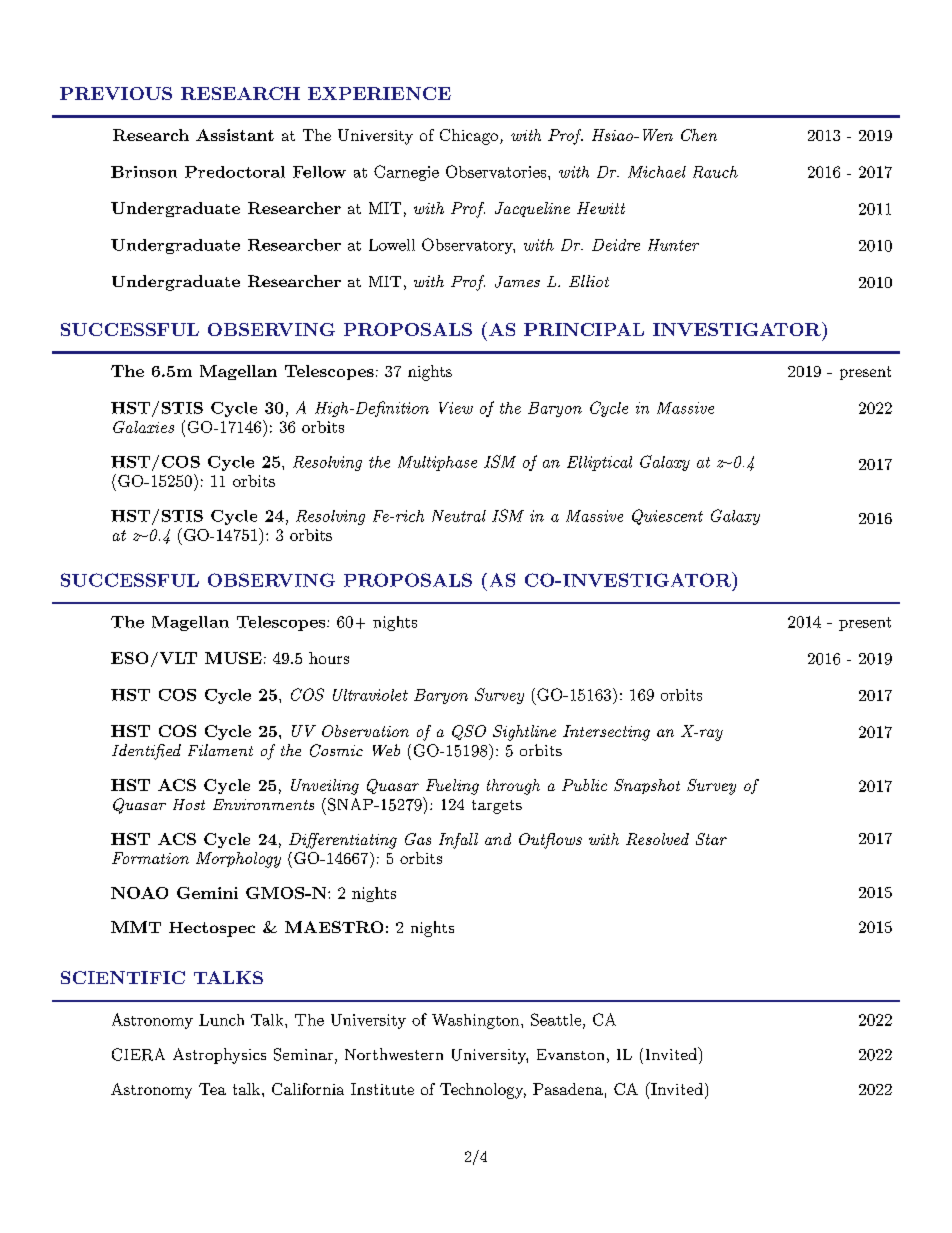 The width and height of the page is (952, 1233). What do you see at coordinates (459, 516) in the page?
I see `Neutral` at bounding box center [459, 516].
